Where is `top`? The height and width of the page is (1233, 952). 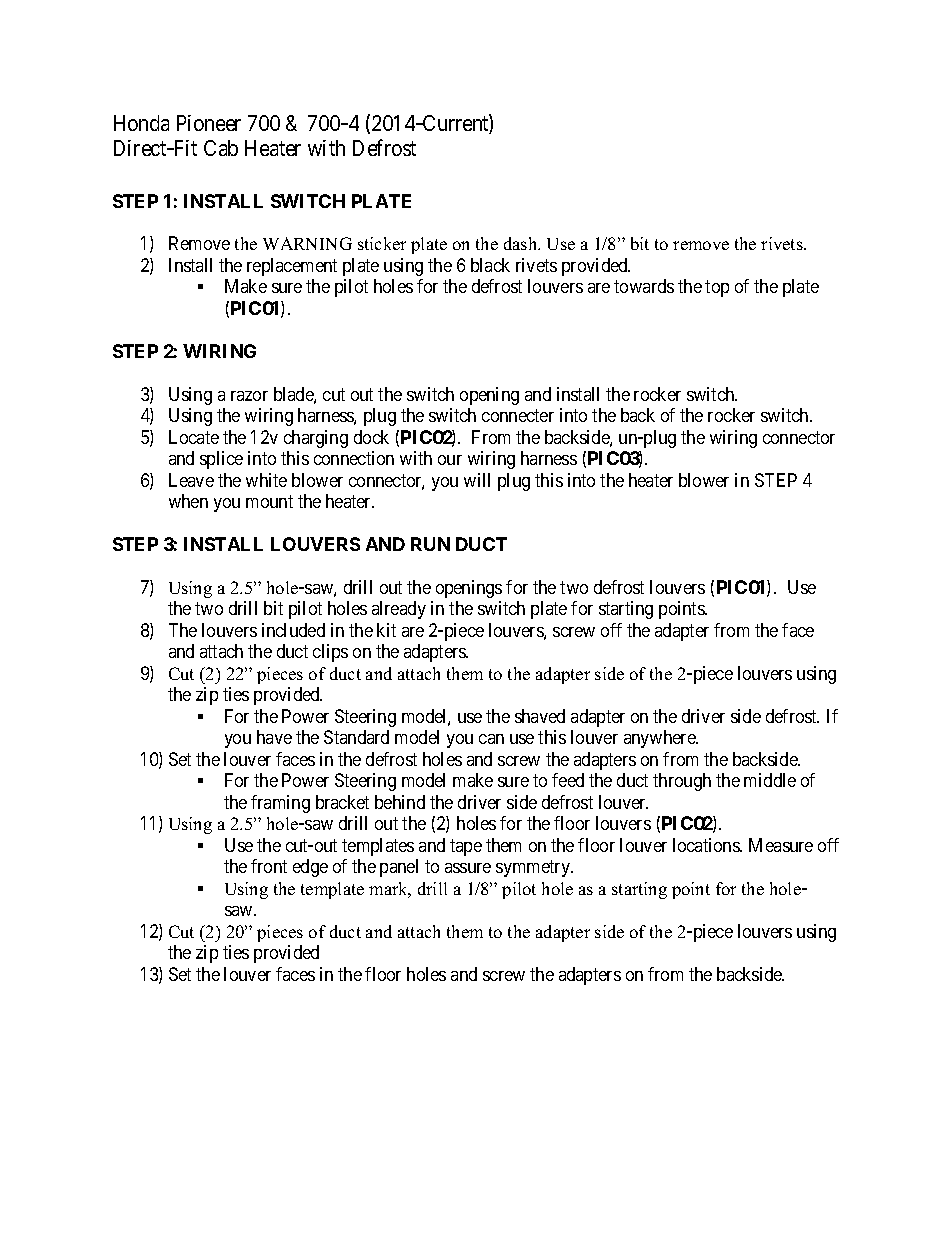 top is located at coordinates (717, 288).
